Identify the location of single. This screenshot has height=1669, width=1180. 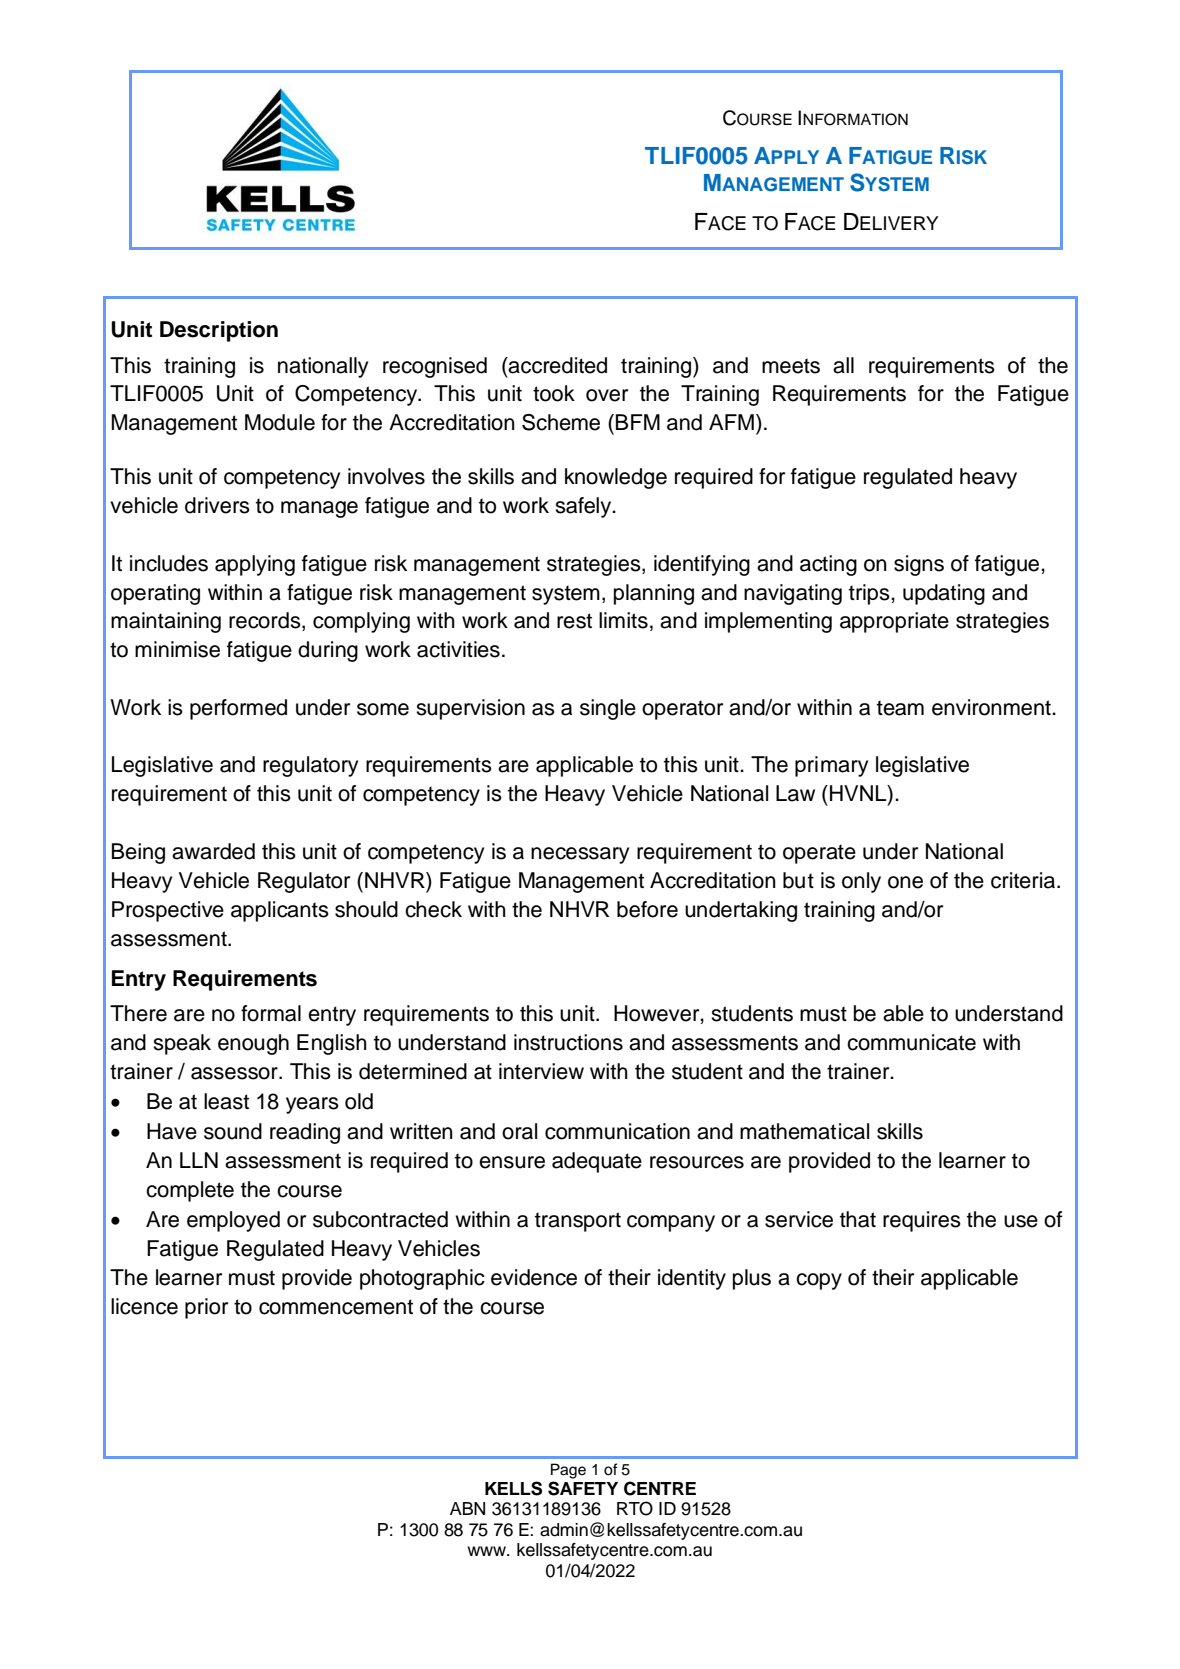
(608, 709).
